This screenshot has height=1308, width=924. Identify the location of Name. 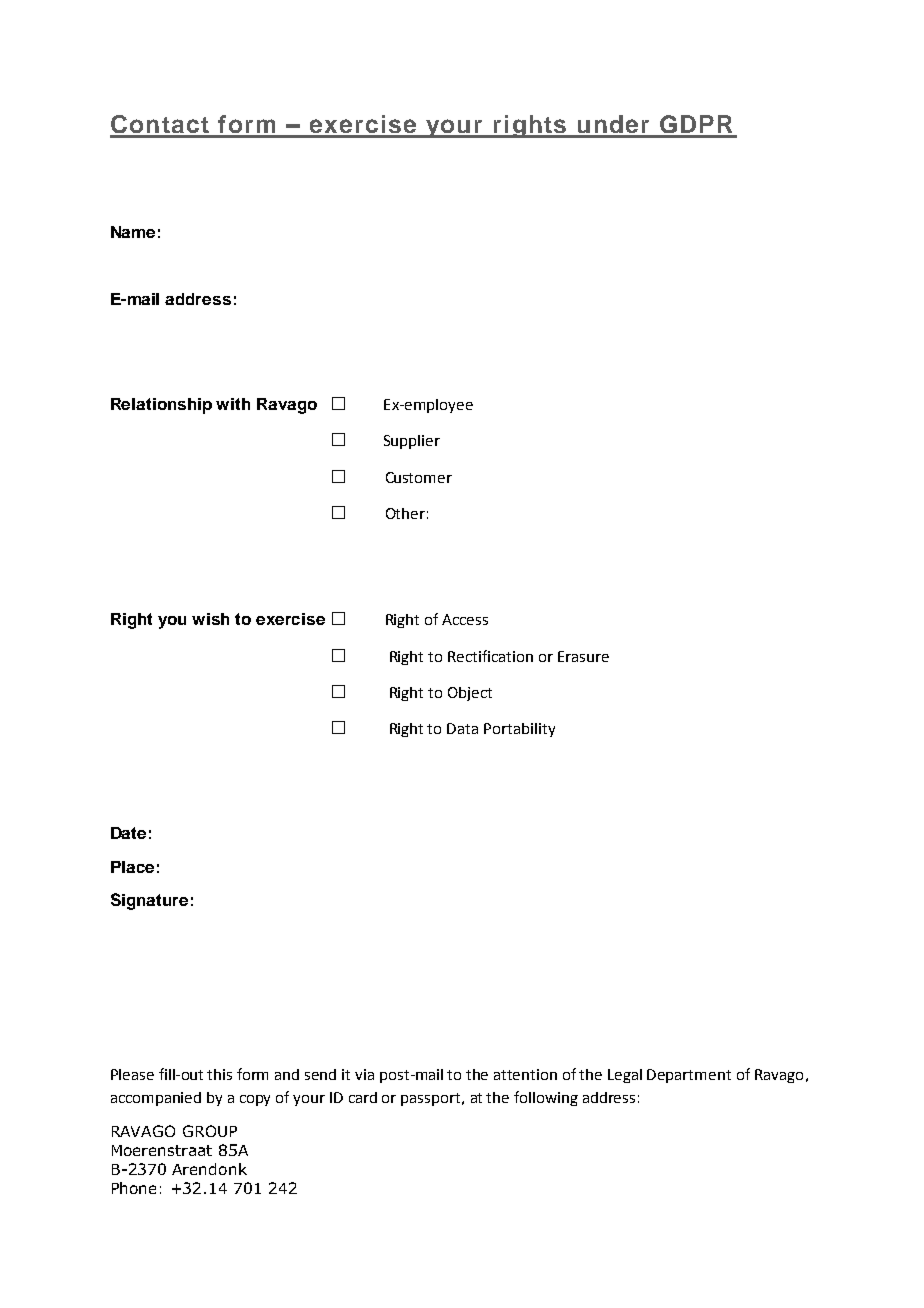
(133, 232).
